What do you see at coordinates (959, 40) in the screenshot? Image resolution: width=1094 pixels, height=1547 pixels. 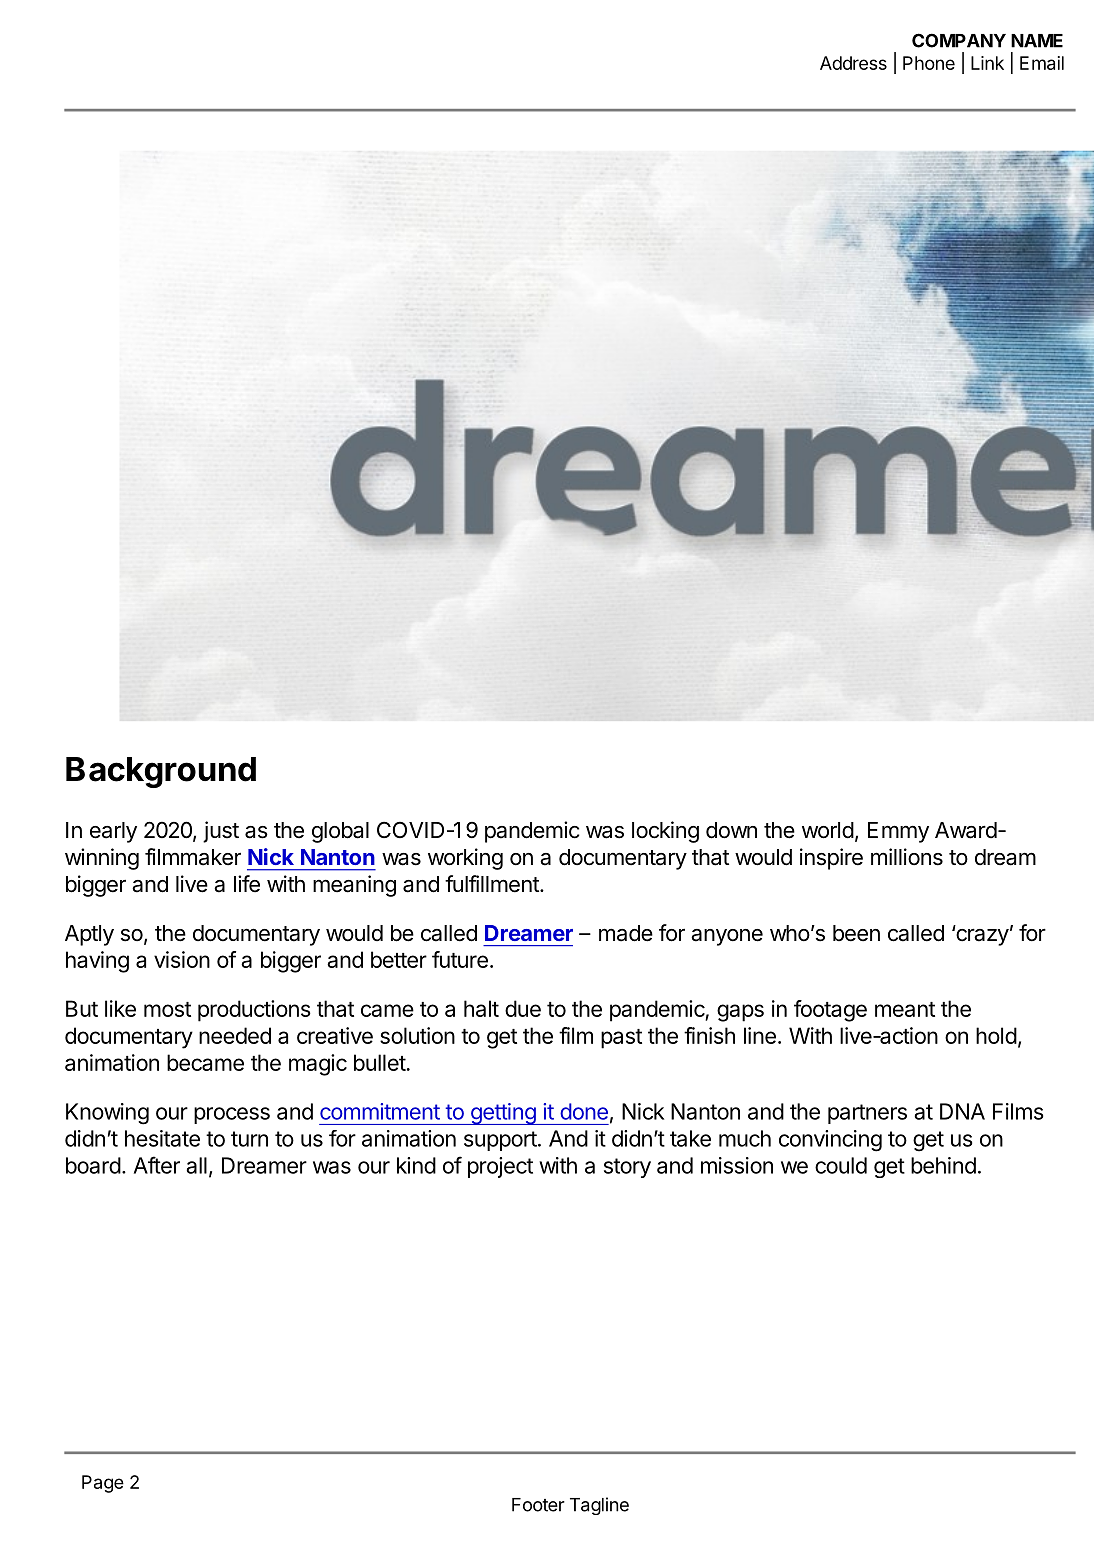 I see `COMPANY` at bounding box center [959, 40].
